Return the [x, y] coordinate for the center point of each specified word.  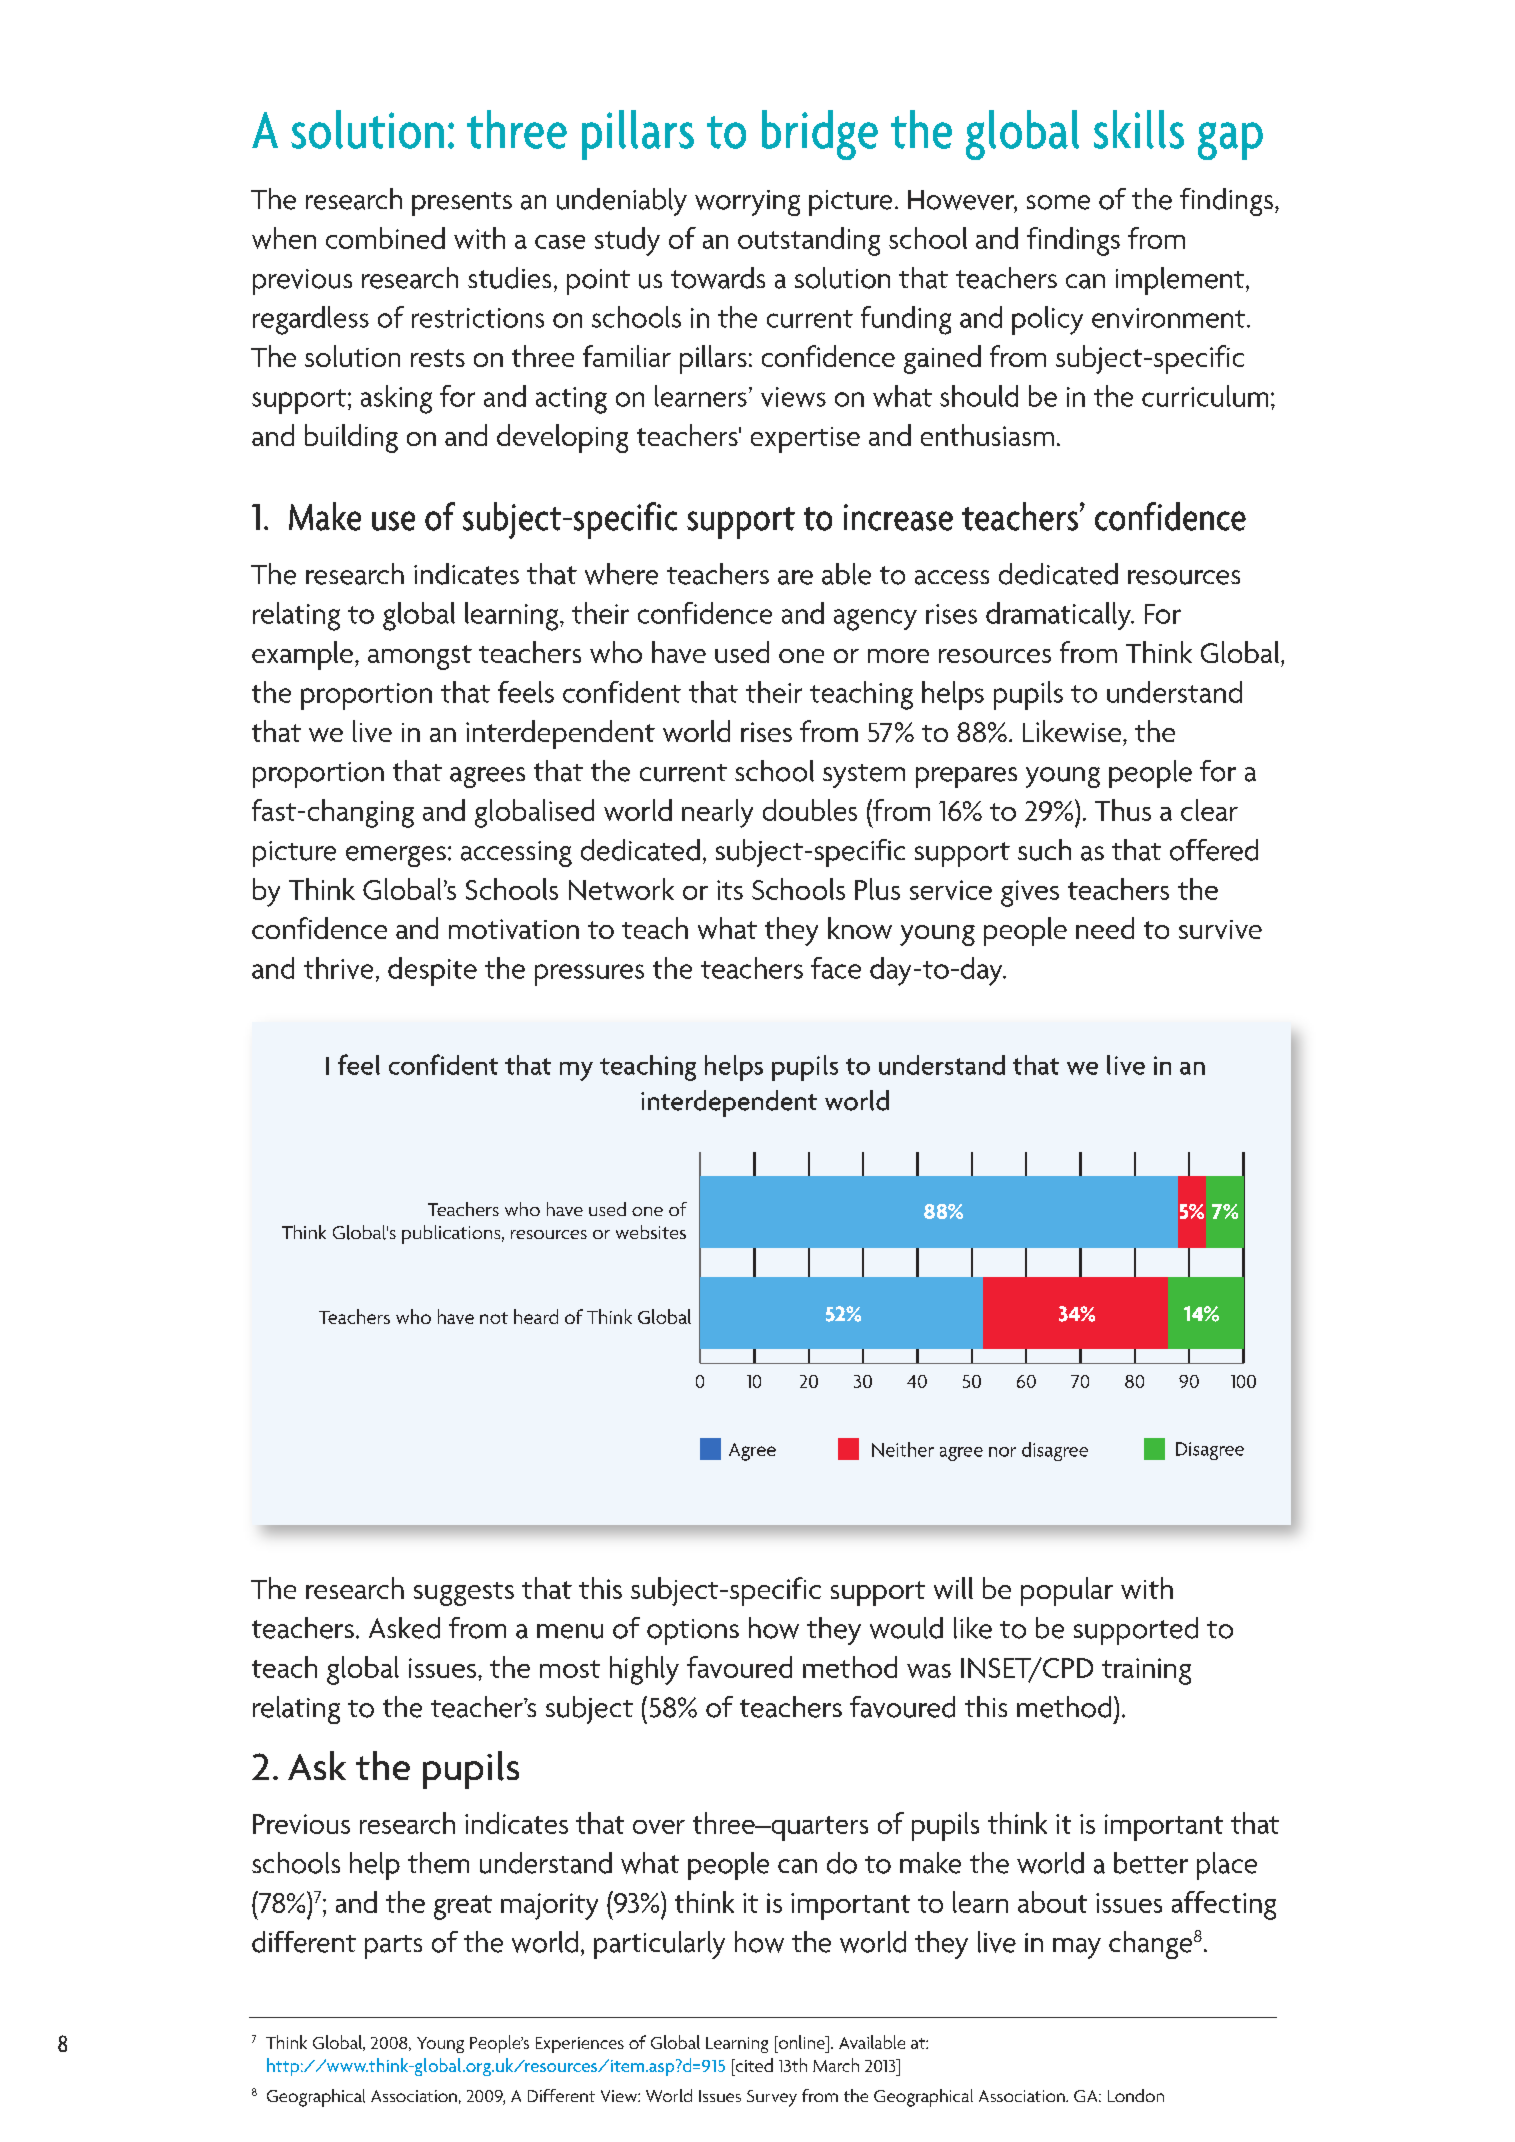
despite [432, 971]
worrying [747, 203]
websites [651, 1232]
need [1105, 928]
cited [753, 2065]
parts [393, 1947]
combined [385, 238]
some [1058, 202]
